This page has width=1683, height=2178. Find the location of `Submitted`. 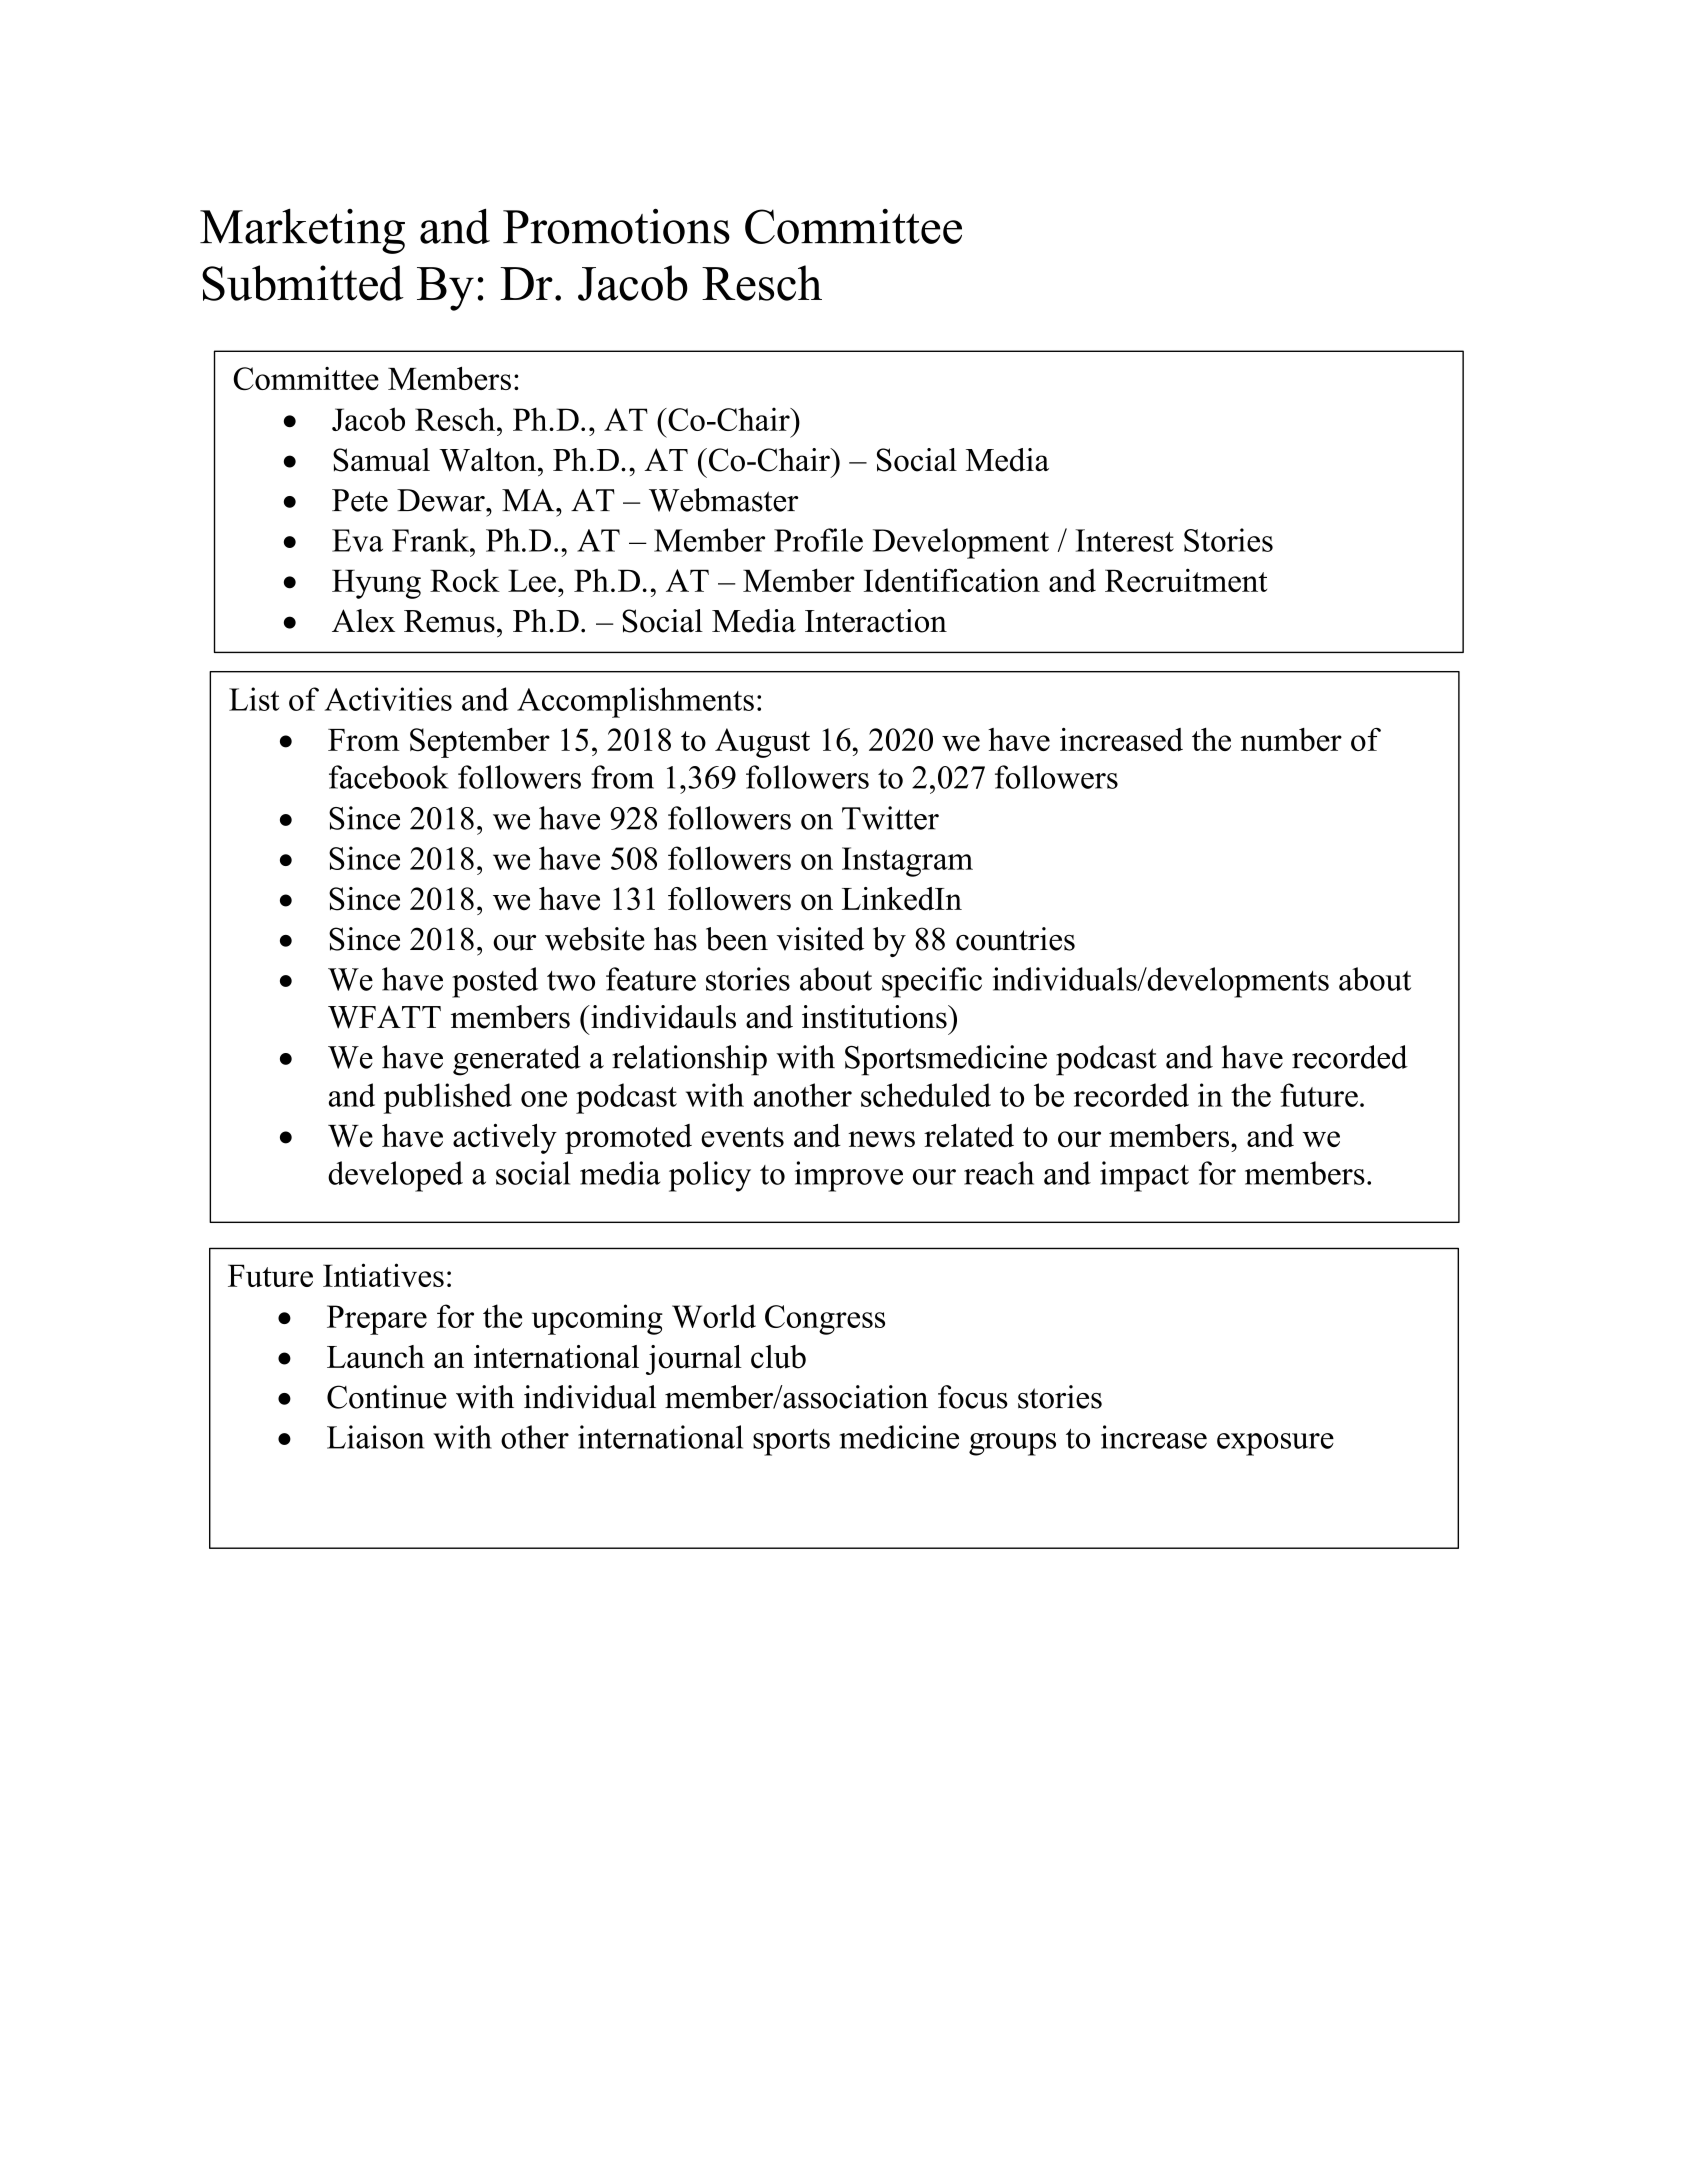

Submitted is located at coordinates (303, 283).
